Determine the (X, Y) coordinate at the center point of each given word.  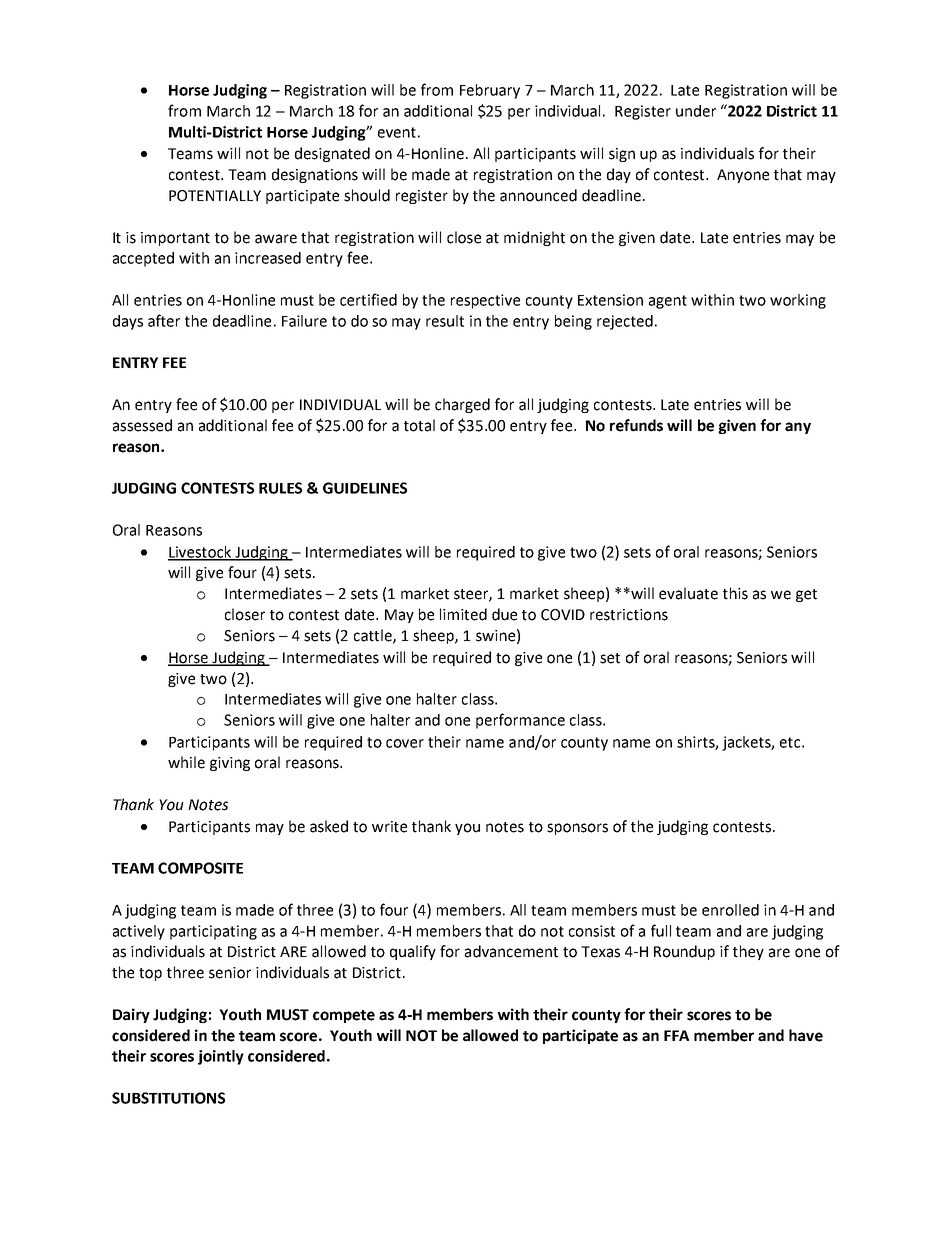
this (735, 593)
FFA (676, 1035)
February (490, 91)
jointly (221, 1057)
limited (463, 614)
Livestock (201, 553)
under (696, 111)
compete (344, 1016)
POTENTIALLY (215, 196)
